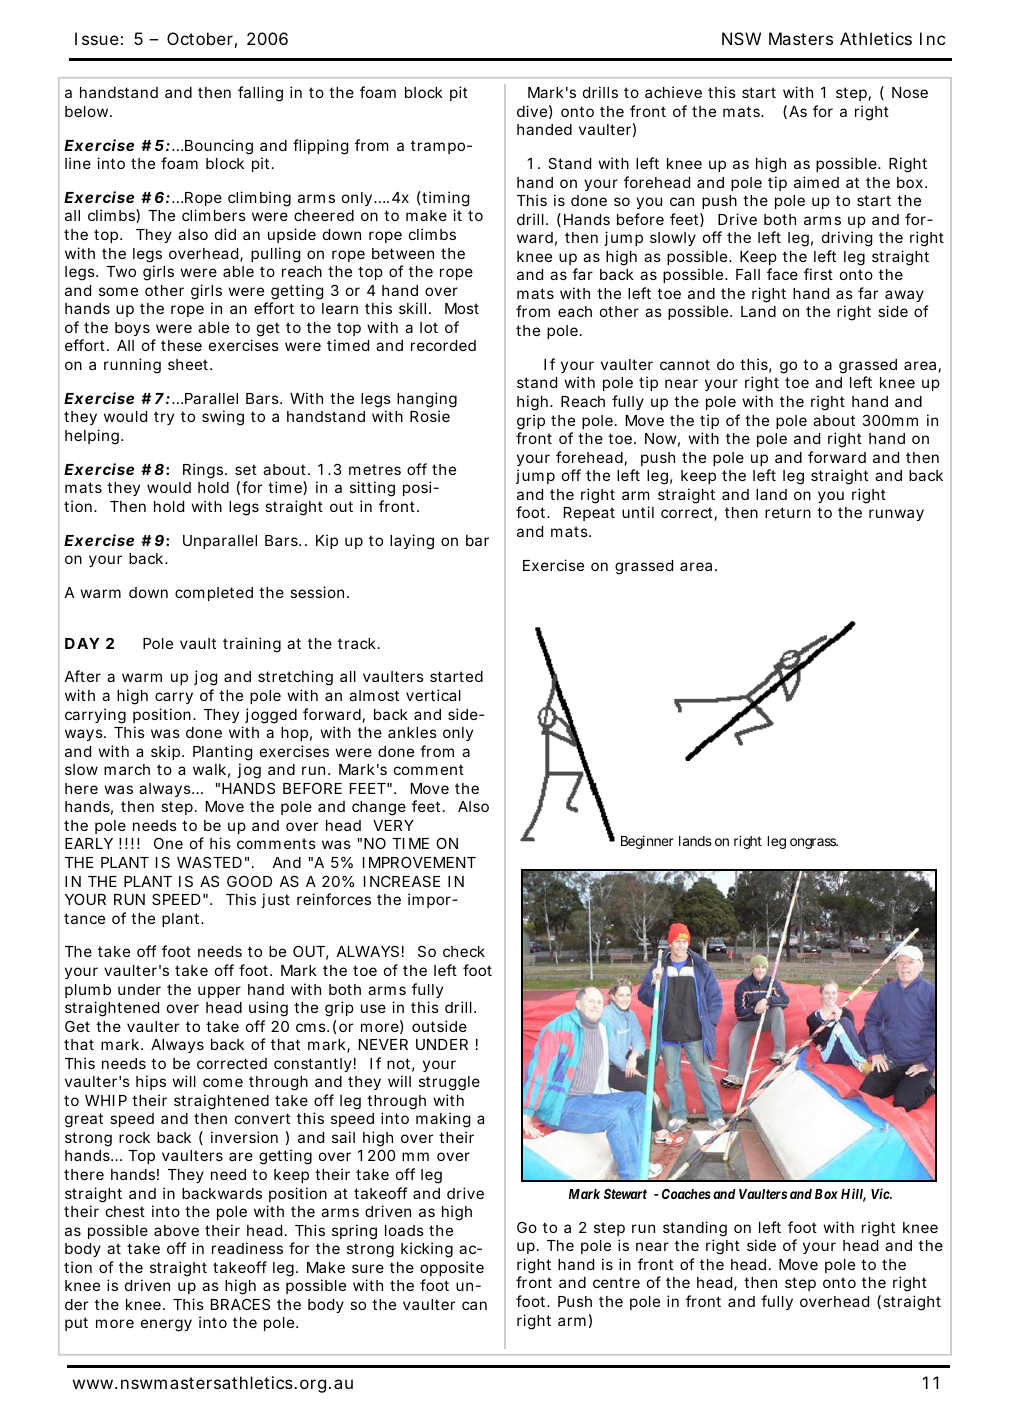 The width and height of the screenshot is (1009, 1428). What do you see at coordinates (647, 842) in the screenshot?
I see `Beginner` at bounding box center [647, 842].
